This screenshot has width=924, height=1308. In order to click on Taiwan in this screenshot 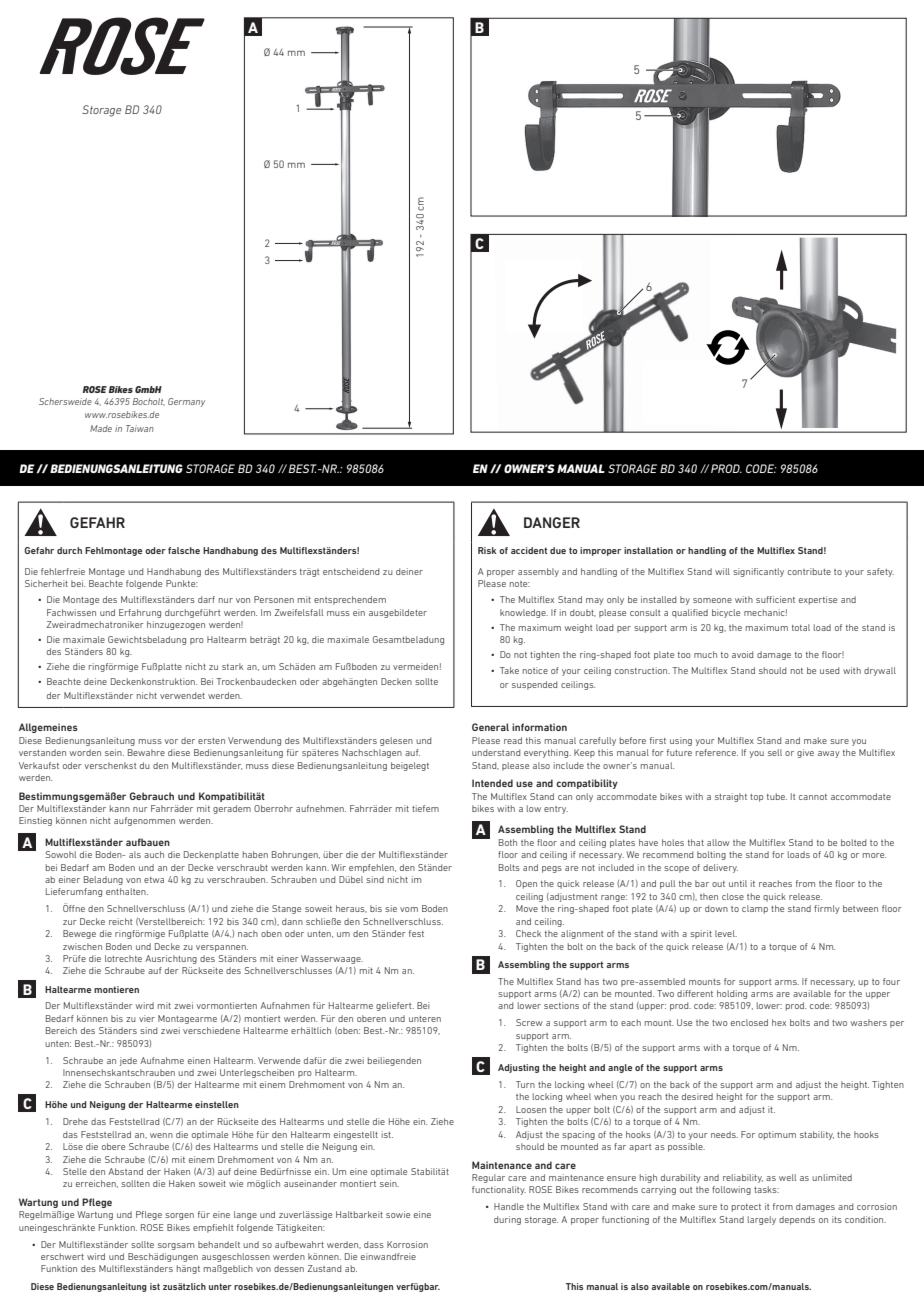, I will do `click(140, 428)`.
